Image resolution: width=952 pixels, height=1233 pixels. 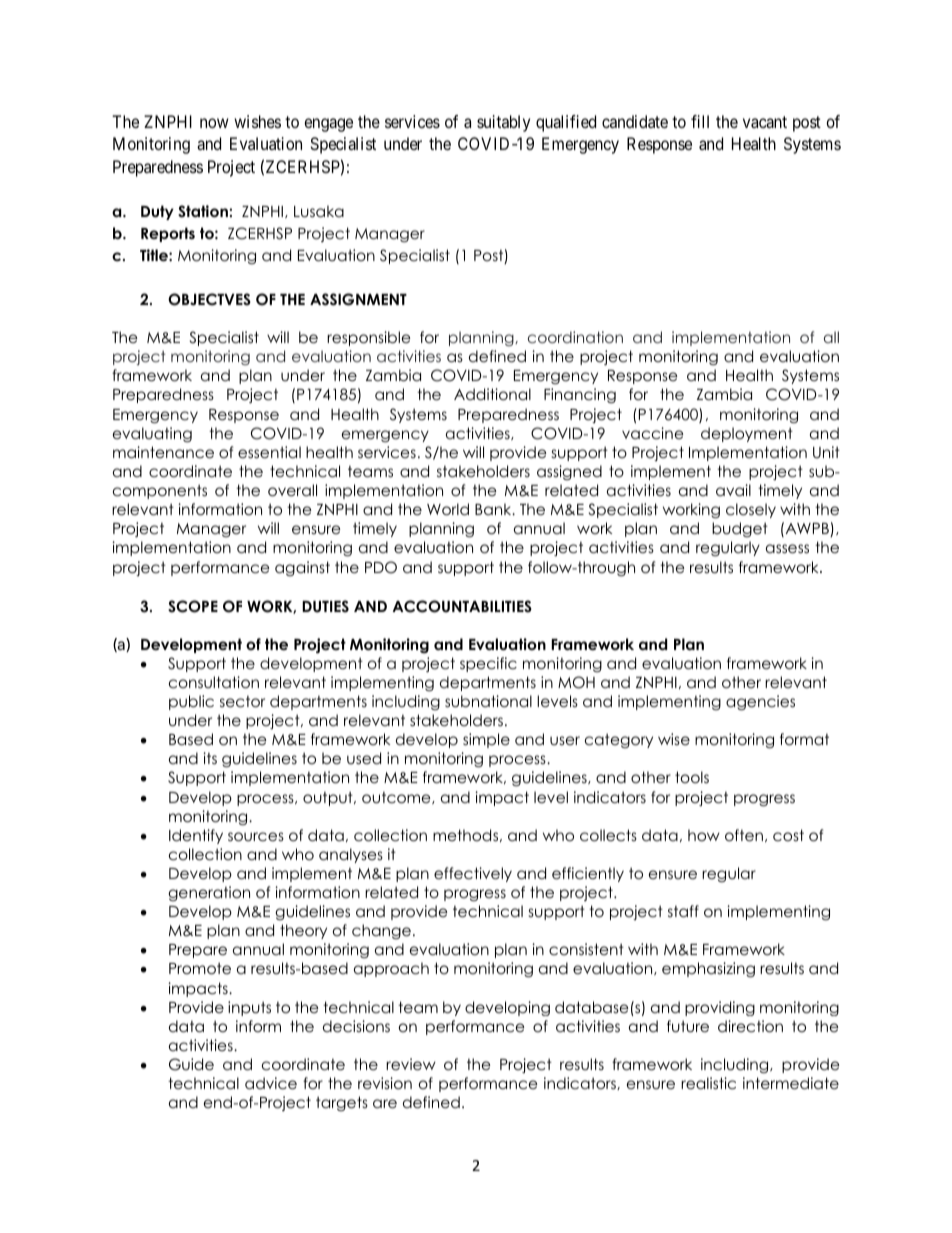 What do you see at coordinates (411, 1064) in the image?
I see `review` at bounding box center [411, 1064].
